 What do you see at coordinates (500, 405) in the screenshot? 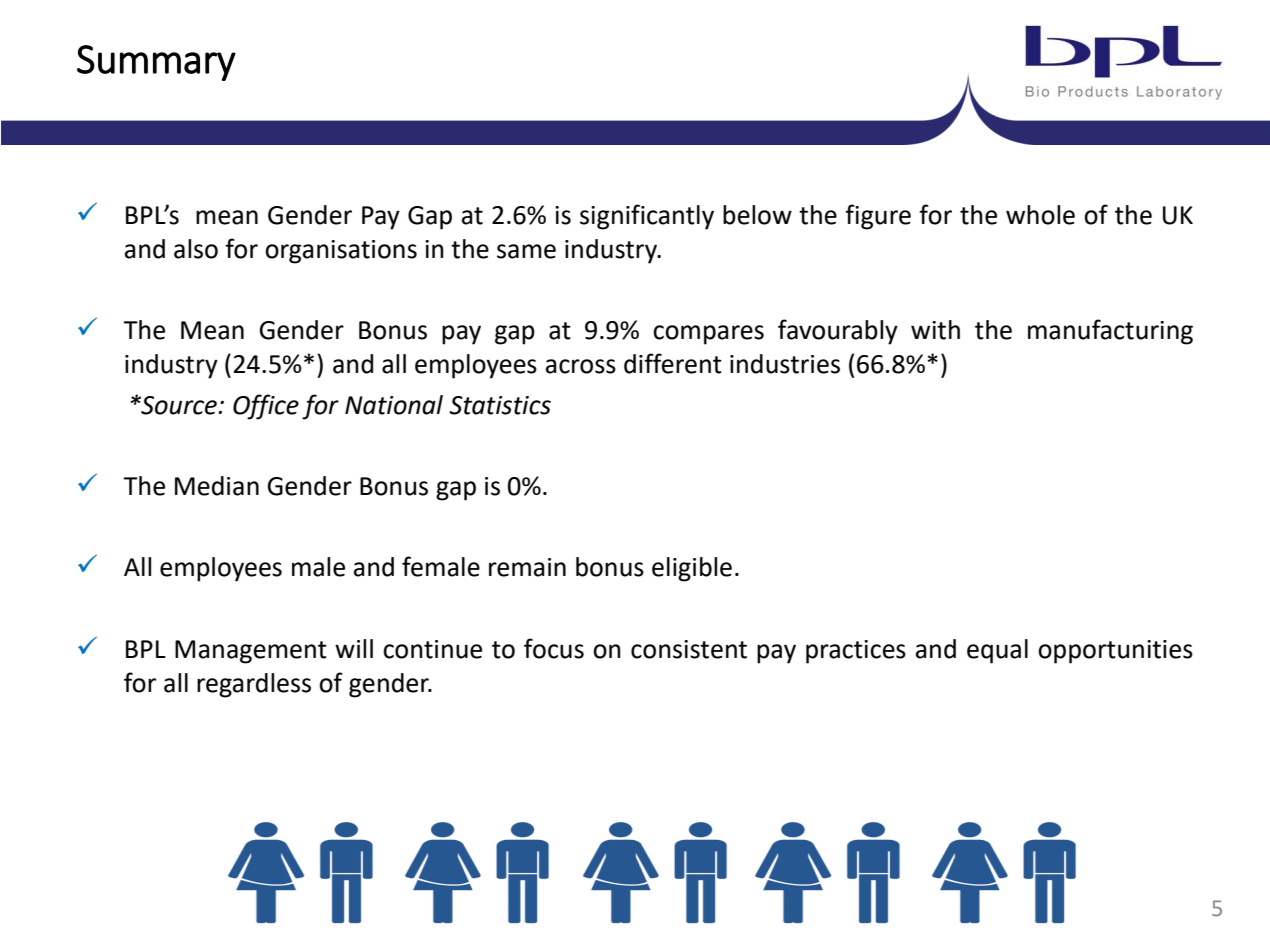
I see `Statistics` at bounding box center [500, 405].
